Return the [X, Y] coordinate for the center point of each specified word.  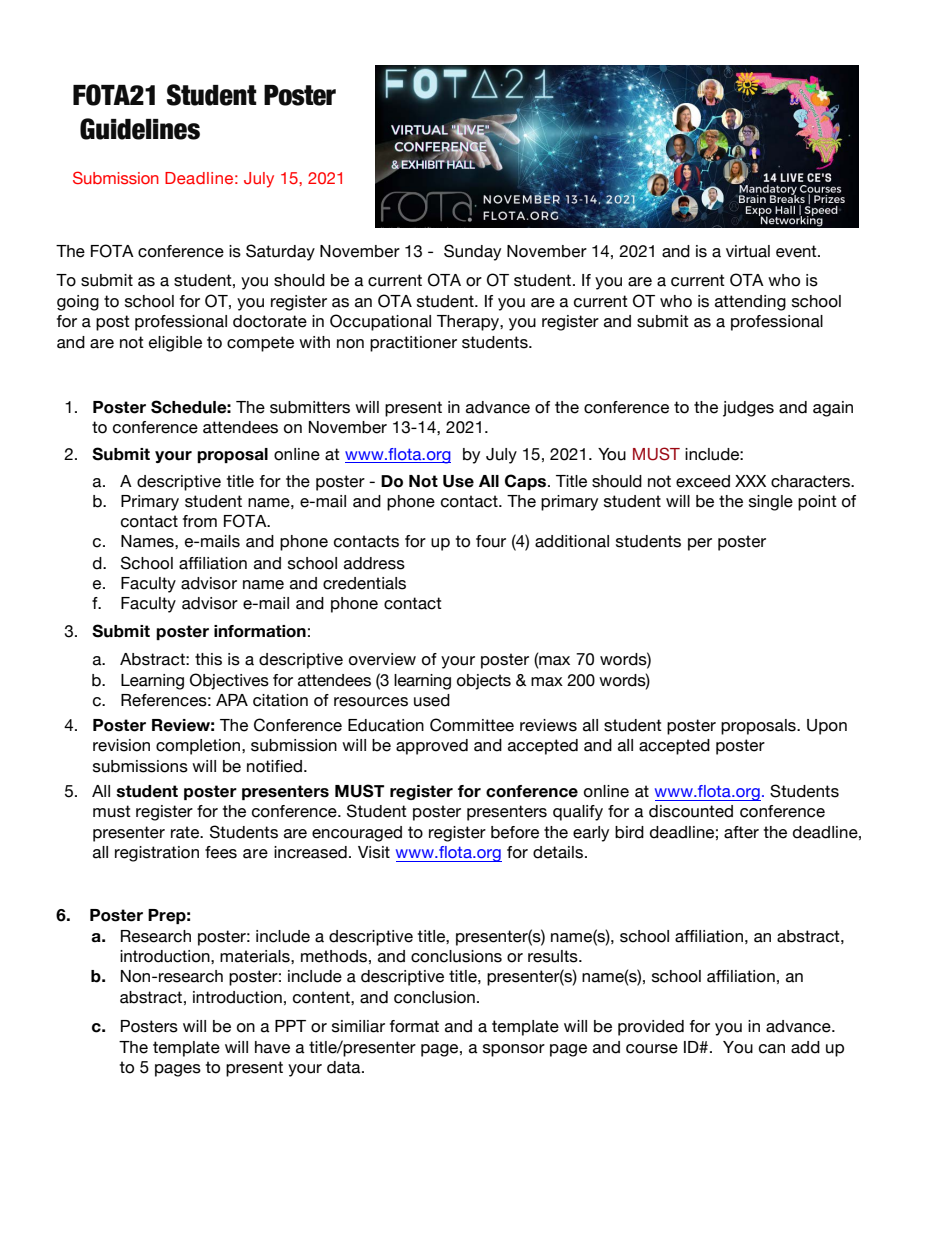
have [272, 1047]
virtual [748, 251]
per [700, 544]
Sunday [472, 252]
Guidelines [140, 129]
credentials [364, 583]
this [208, 659]
